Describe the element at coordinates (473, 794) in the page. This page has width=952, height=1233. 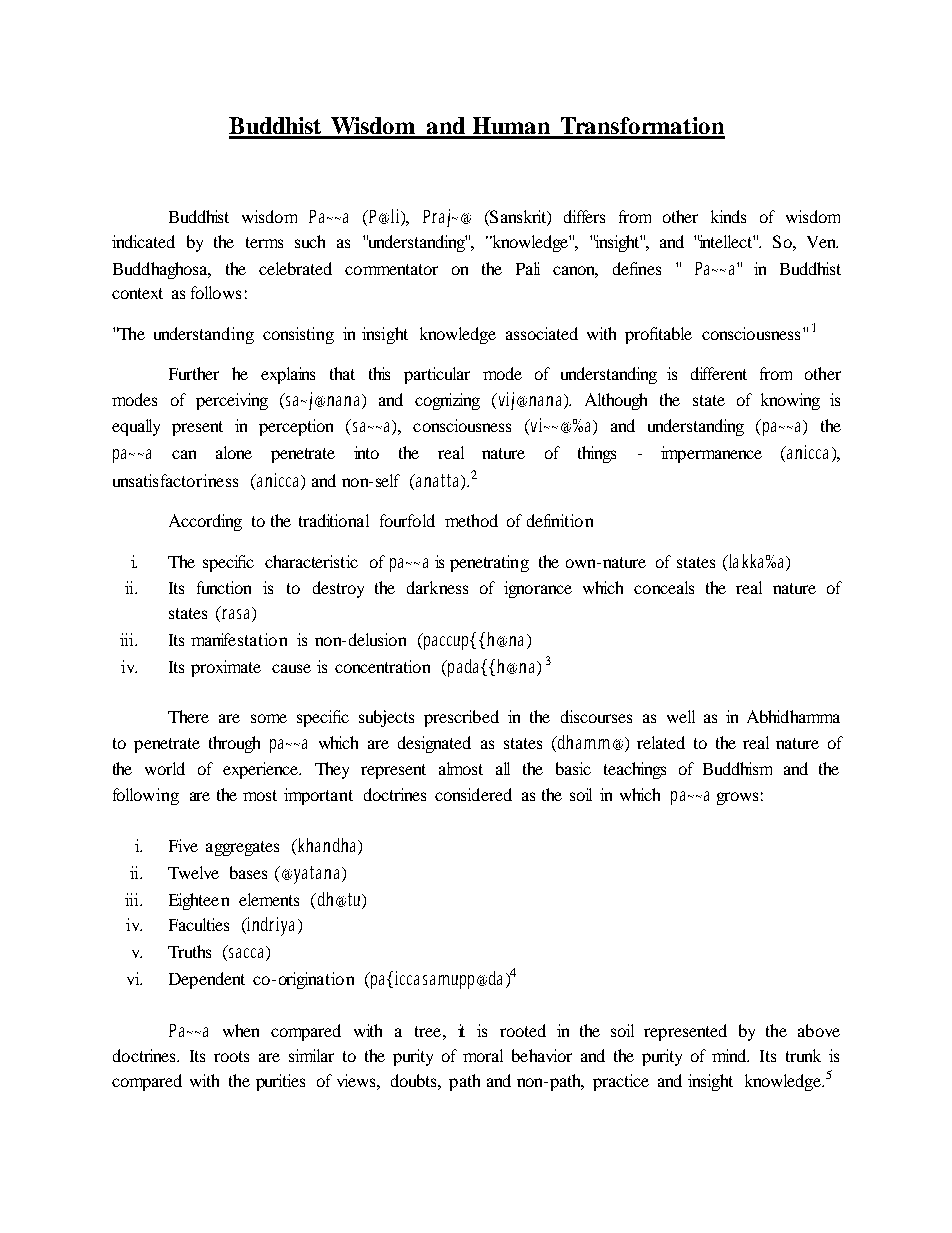
I see `considered` at that location.
